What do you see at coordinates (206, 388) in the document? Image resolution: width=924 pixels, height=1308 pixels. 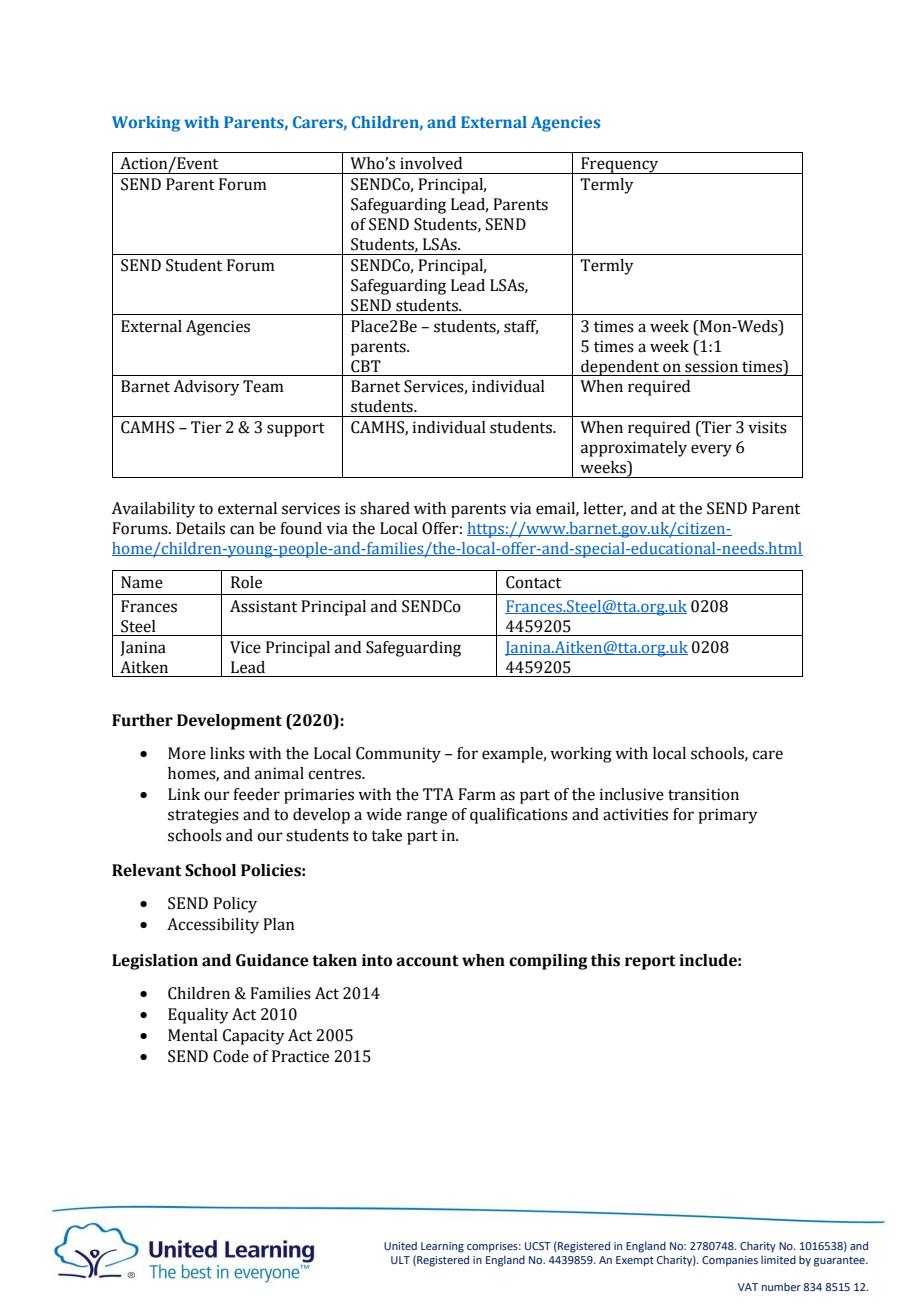 I see `Advisory` at bounding box center [206, 388].
